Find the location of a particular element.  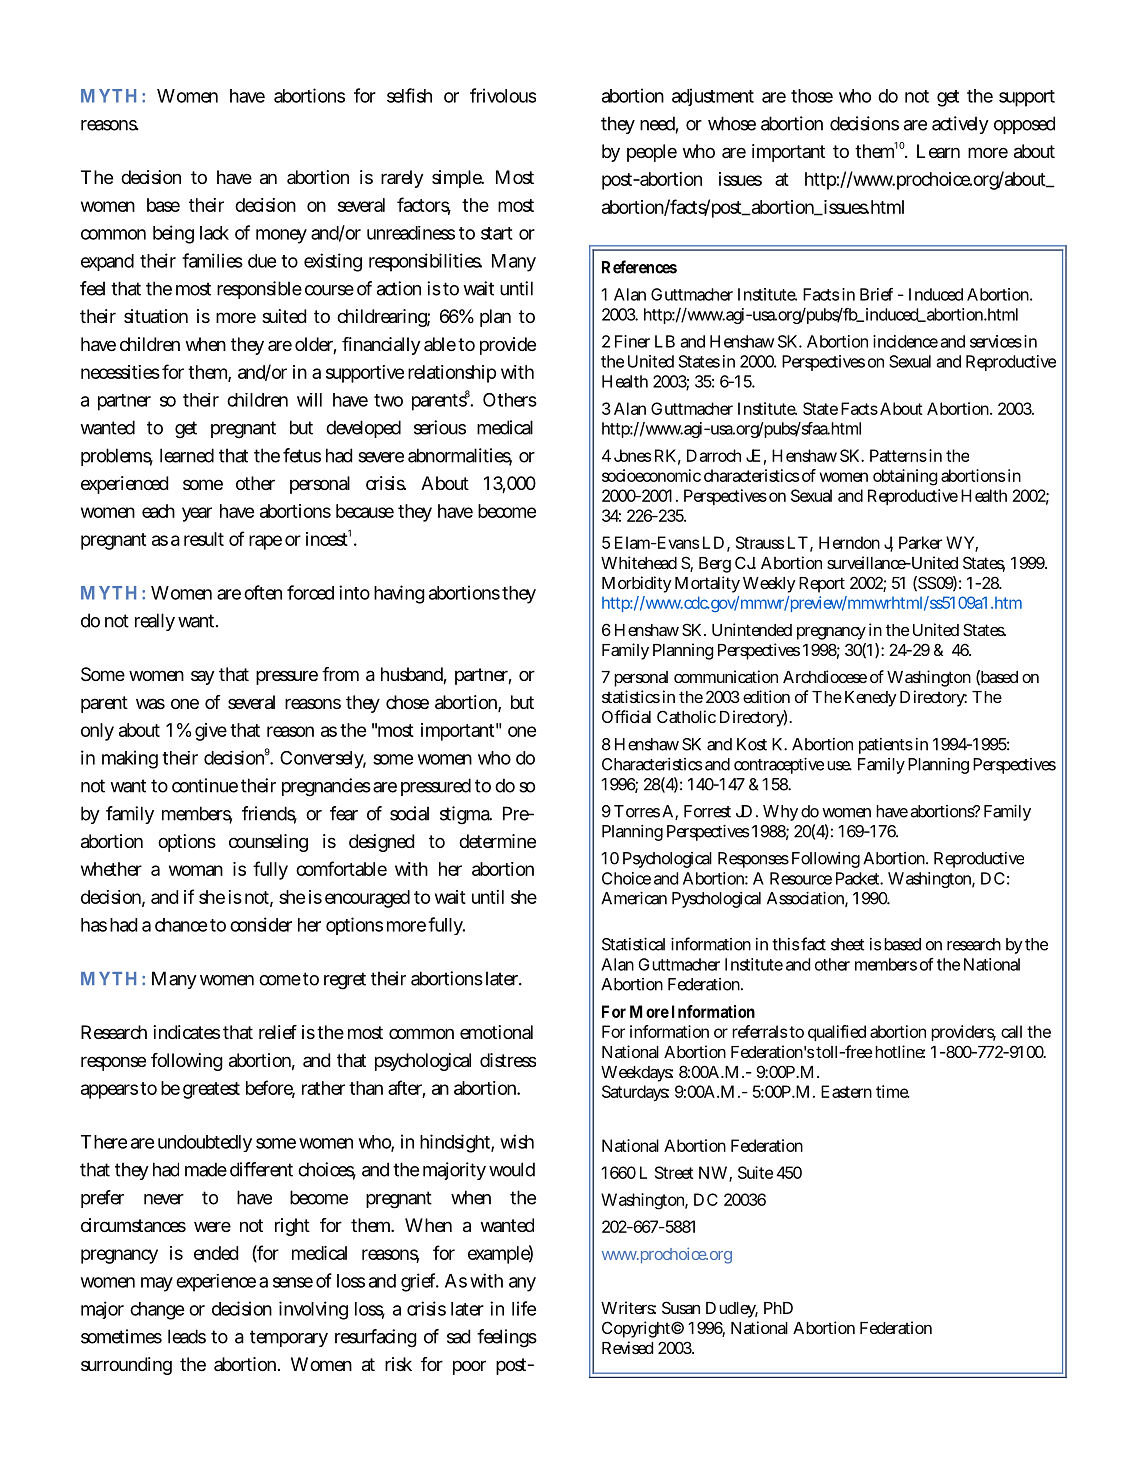

problems is located at coordinates (117, 457).
